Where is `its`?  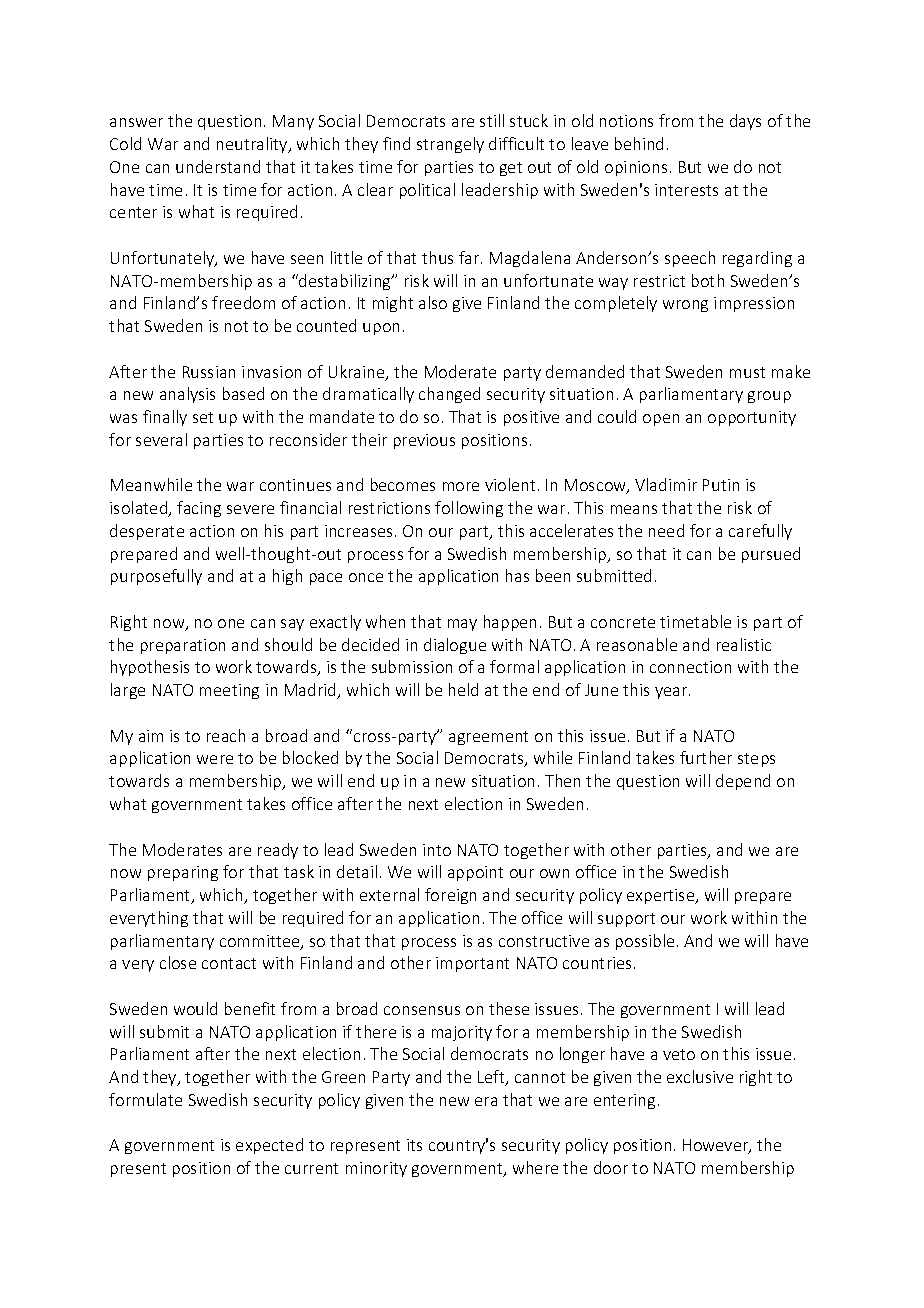 its is located at coordinates (414, 1145).
